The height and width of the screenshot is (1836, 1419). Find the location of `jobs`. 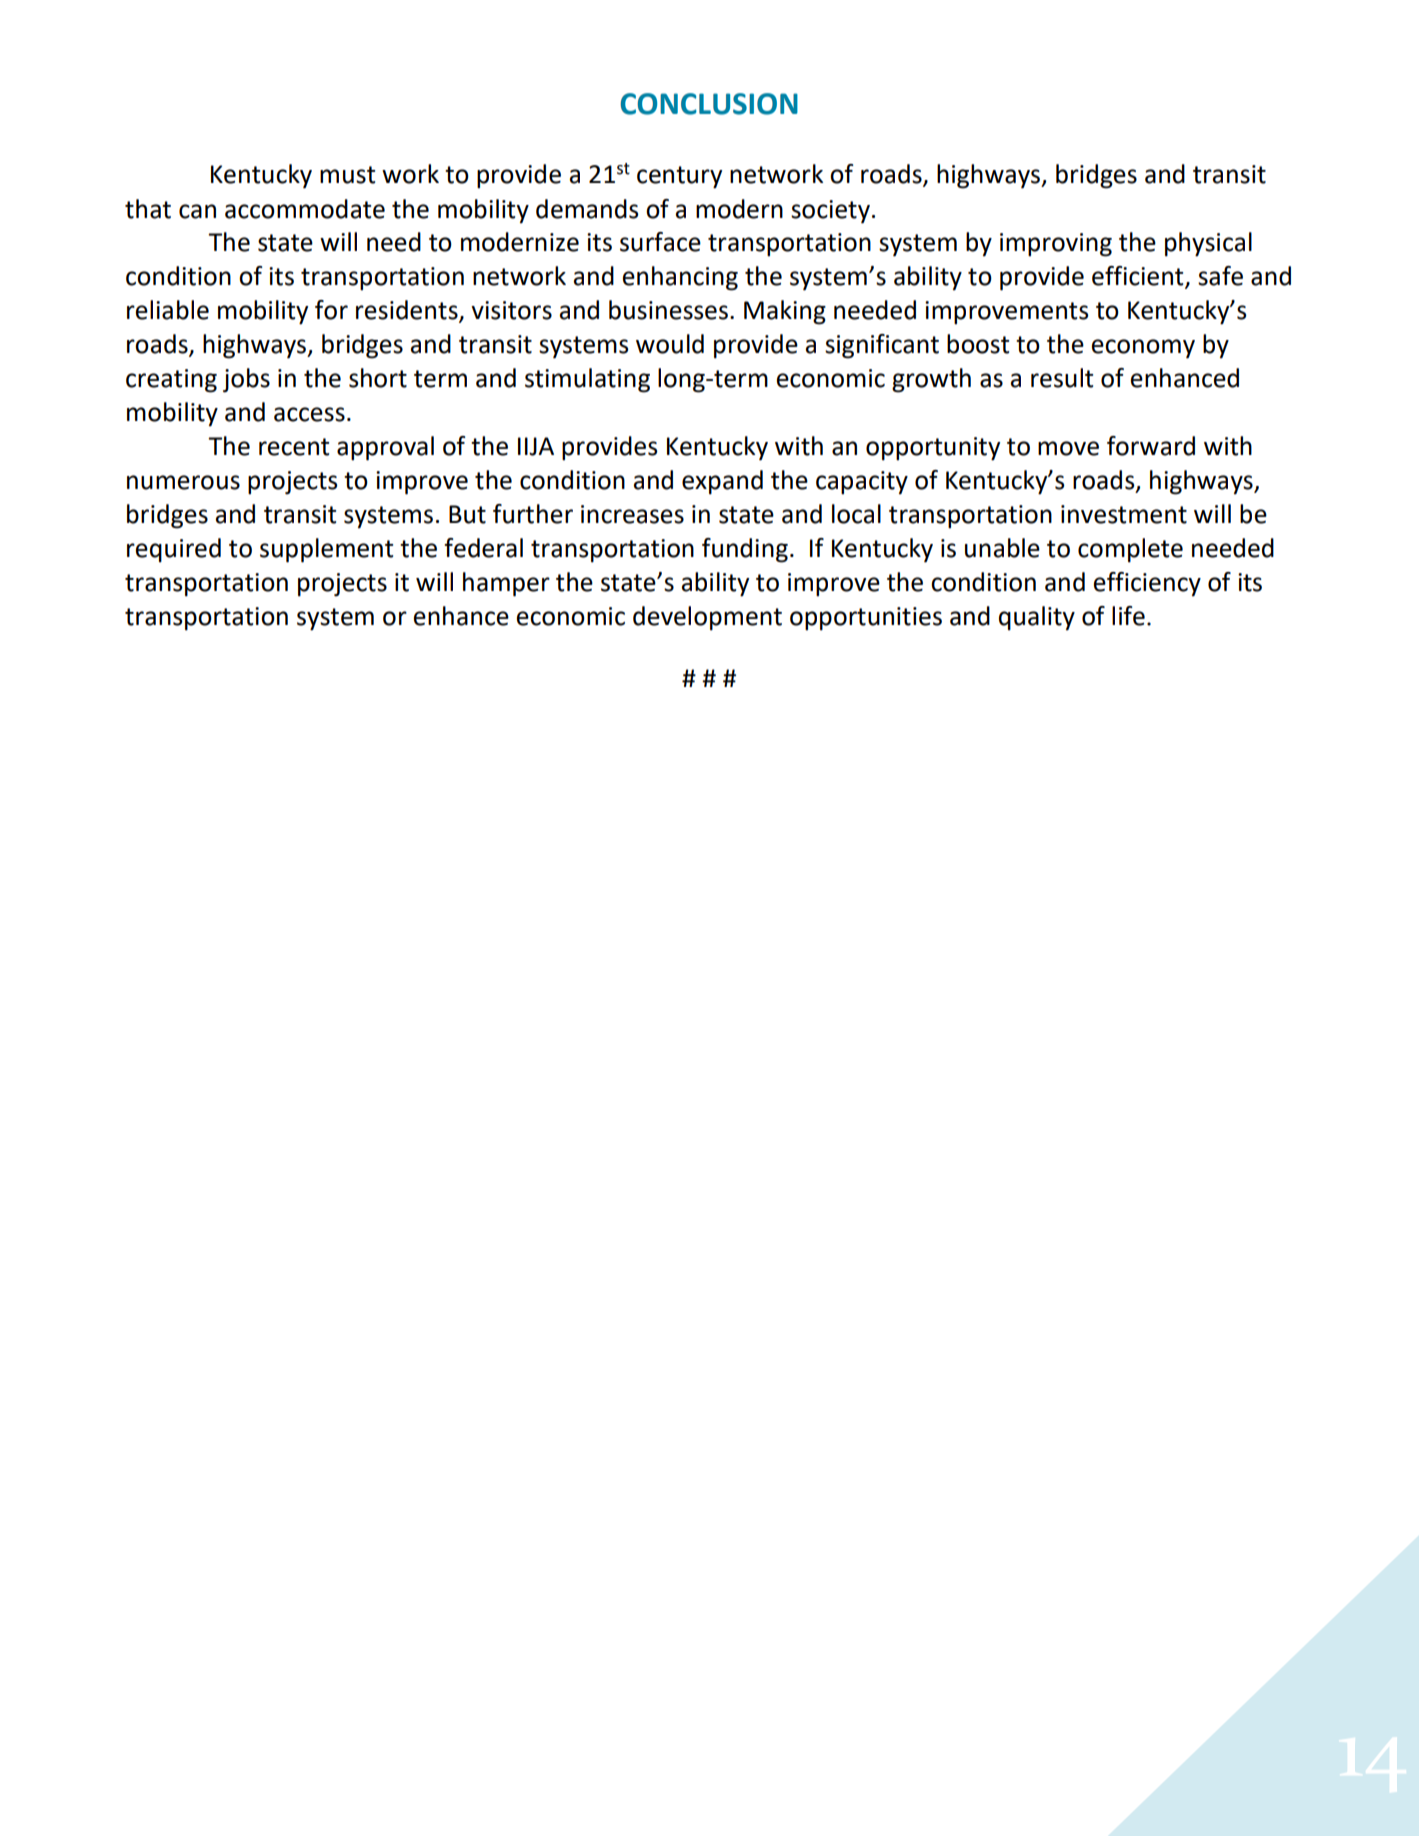

jobs is located at coordinates (246, 380).
